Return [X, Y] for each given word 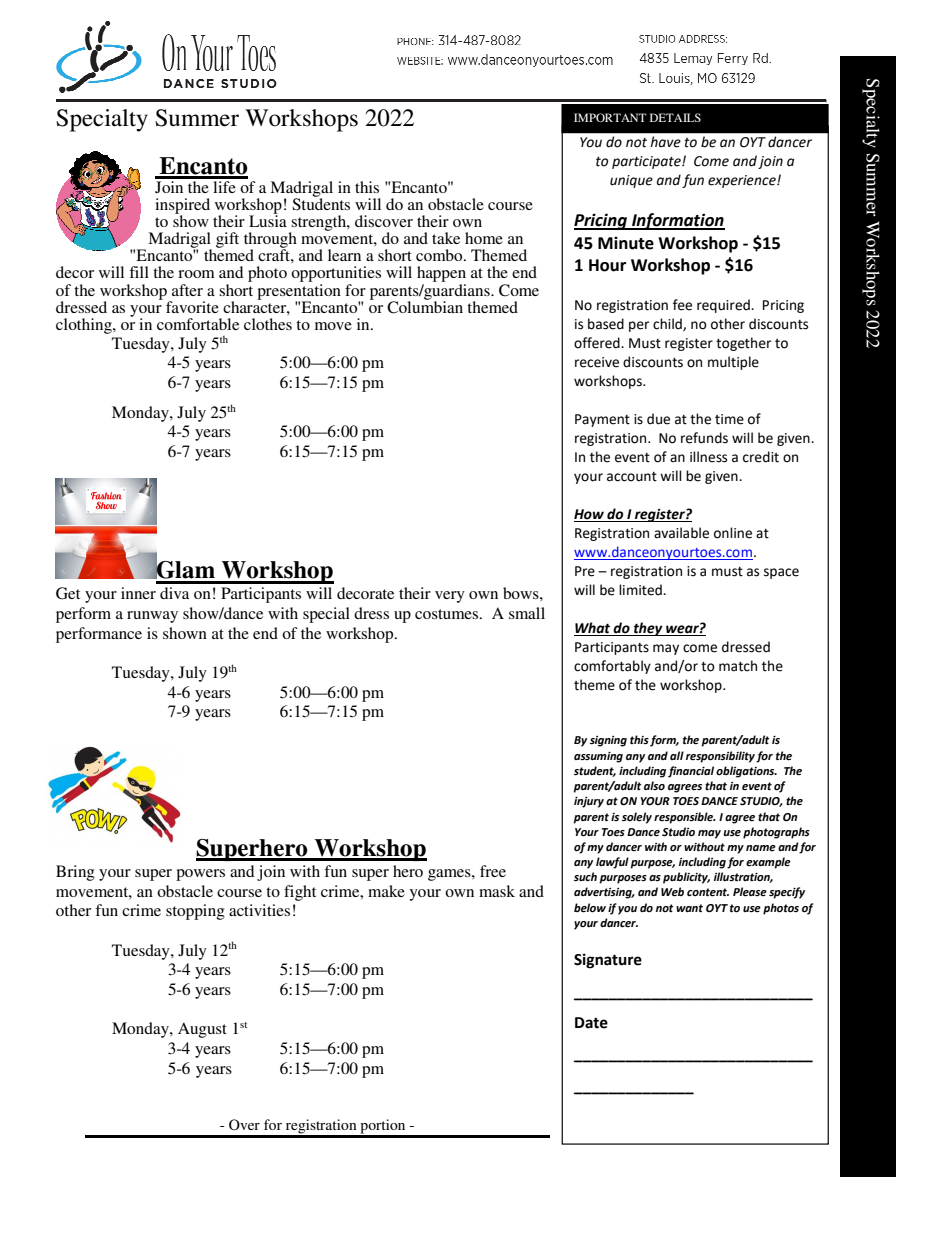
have [666, 141]
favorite [192, 307]
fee [682, 305]
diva [174, 593]
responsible [684, 818]
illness [708, 457]
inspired [182, 207]
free [493, 871]
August [202, 1030]
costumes [448, 614]
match [738, 666]
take [446, 238]
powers [200, 875]
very [450, 597]
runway [152, 617]
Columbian [425, 306]
